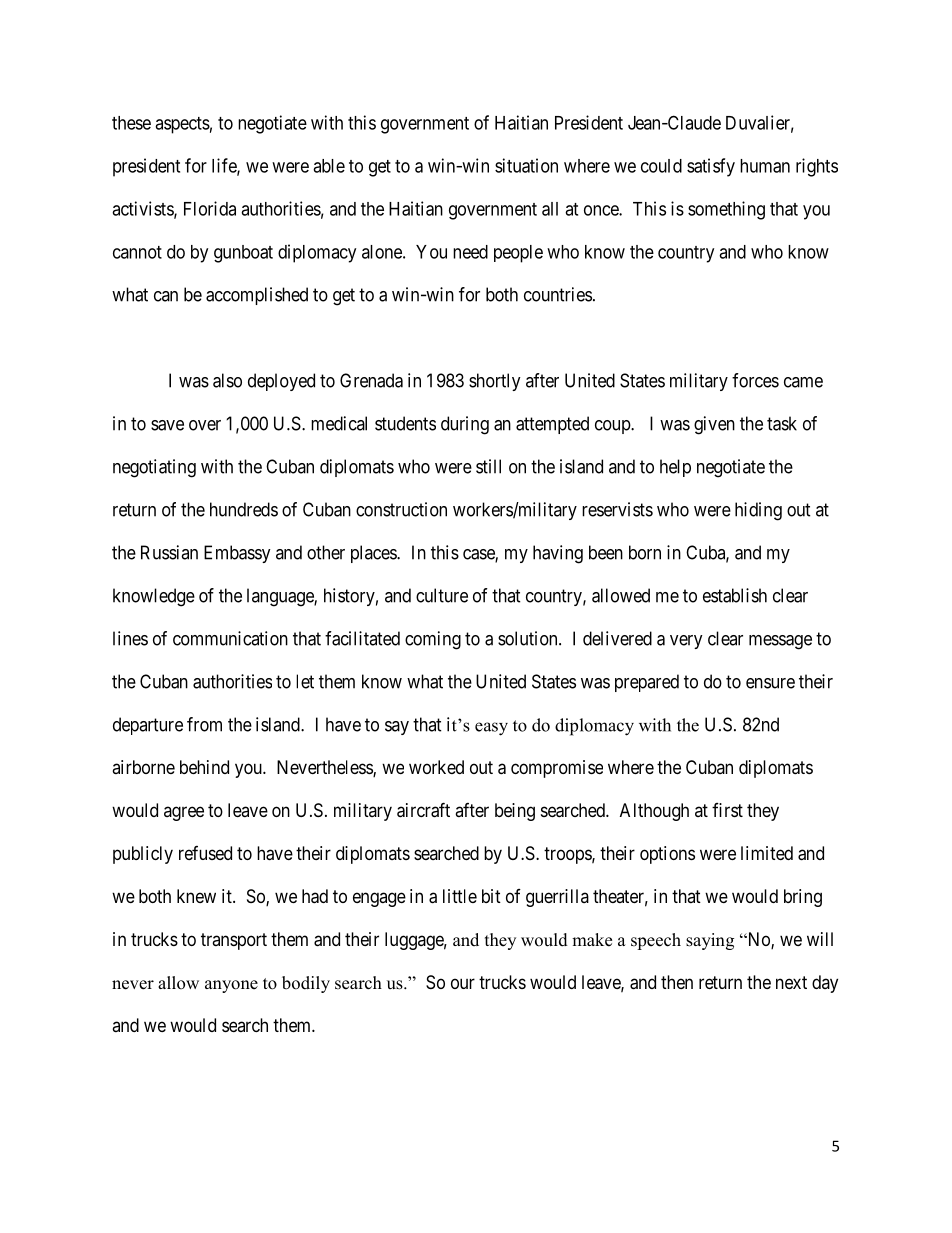  Describe the element at coordinates (526, 165) in the document. I see `situation` at that location.
